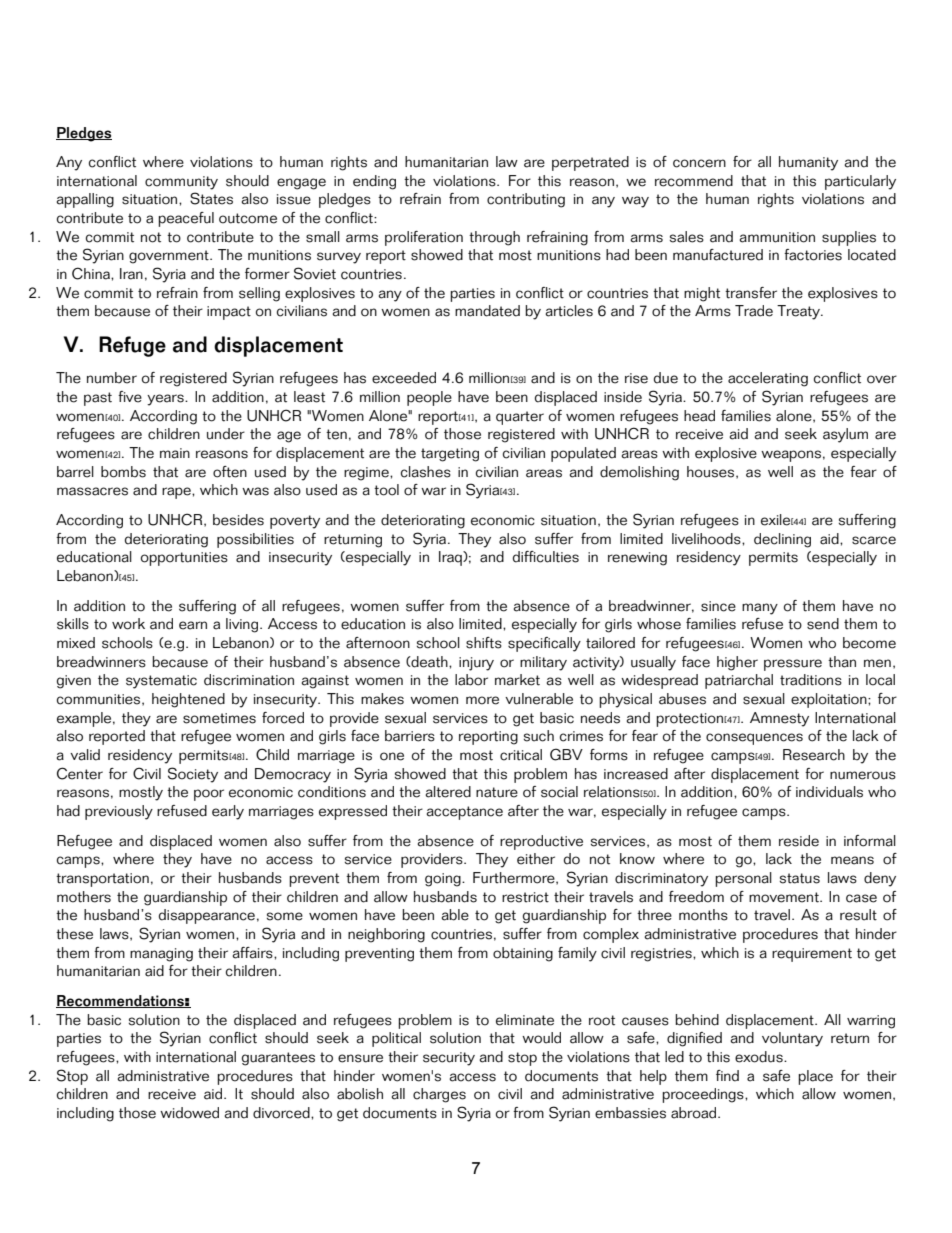  I want to click on status, so click(800, 878).
